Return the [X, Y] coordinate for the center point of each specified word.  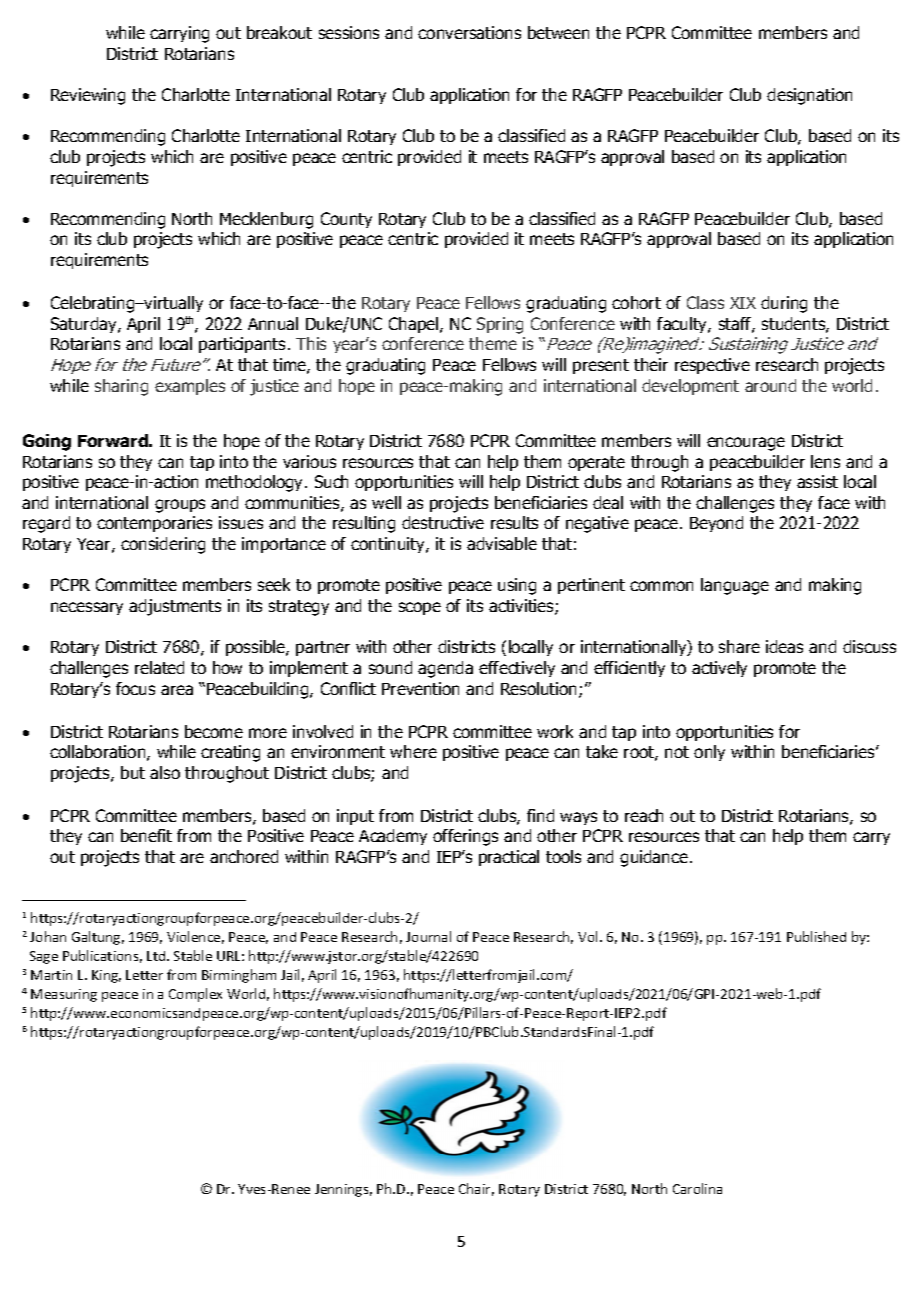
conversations [469, 32]
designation [809, 96]
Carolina [697, 1188]
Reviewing [88, 96]
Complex [195, 995]
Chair [476, 1189]
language [735, 586]
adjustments [175, 607]
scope [420, 608]
